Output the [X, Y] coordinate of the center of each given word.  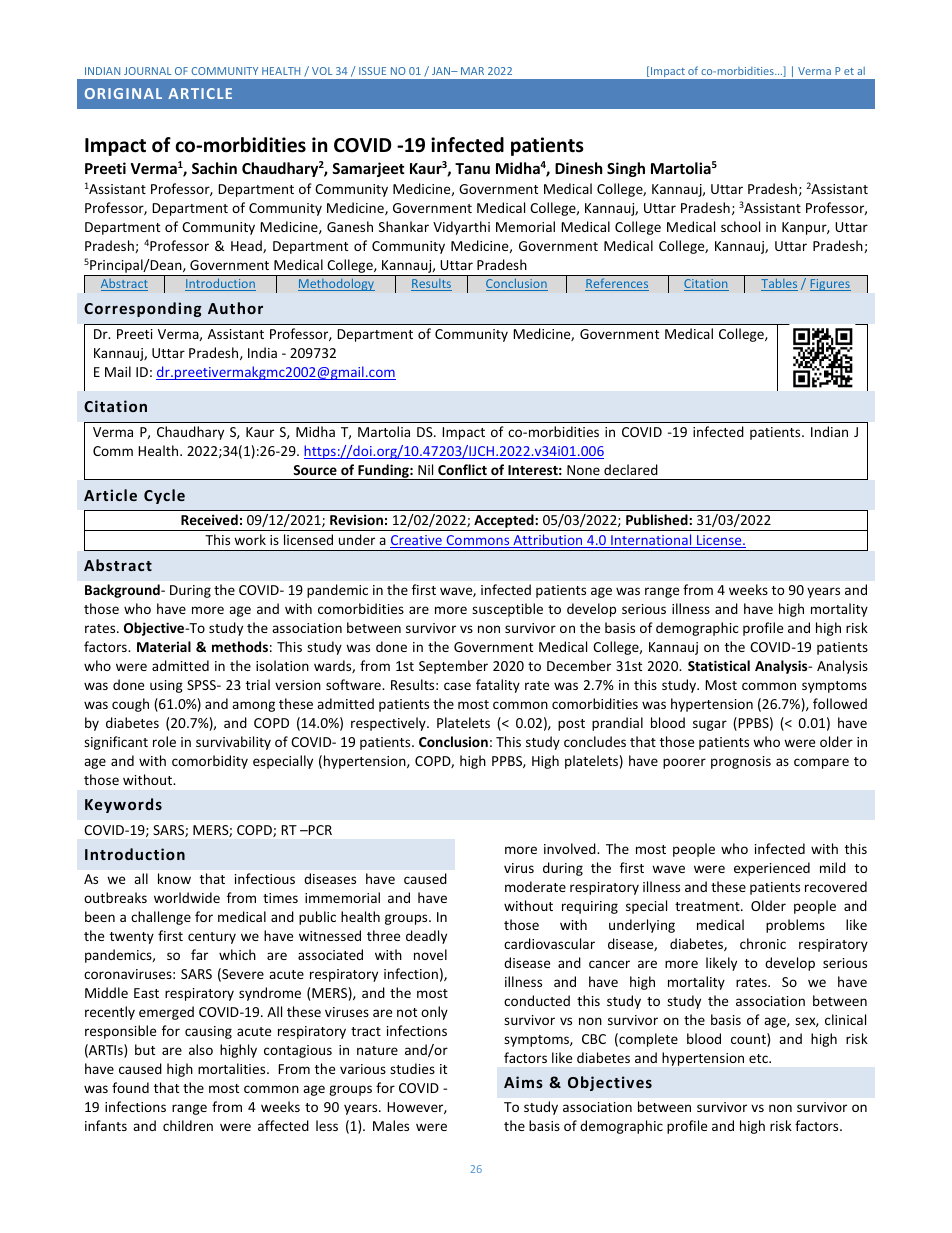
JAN [442, 71]
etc [759, 1058]
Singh [626, 169]
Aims [523, 1082]
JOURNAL [147, 71]
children [188, 1125]
